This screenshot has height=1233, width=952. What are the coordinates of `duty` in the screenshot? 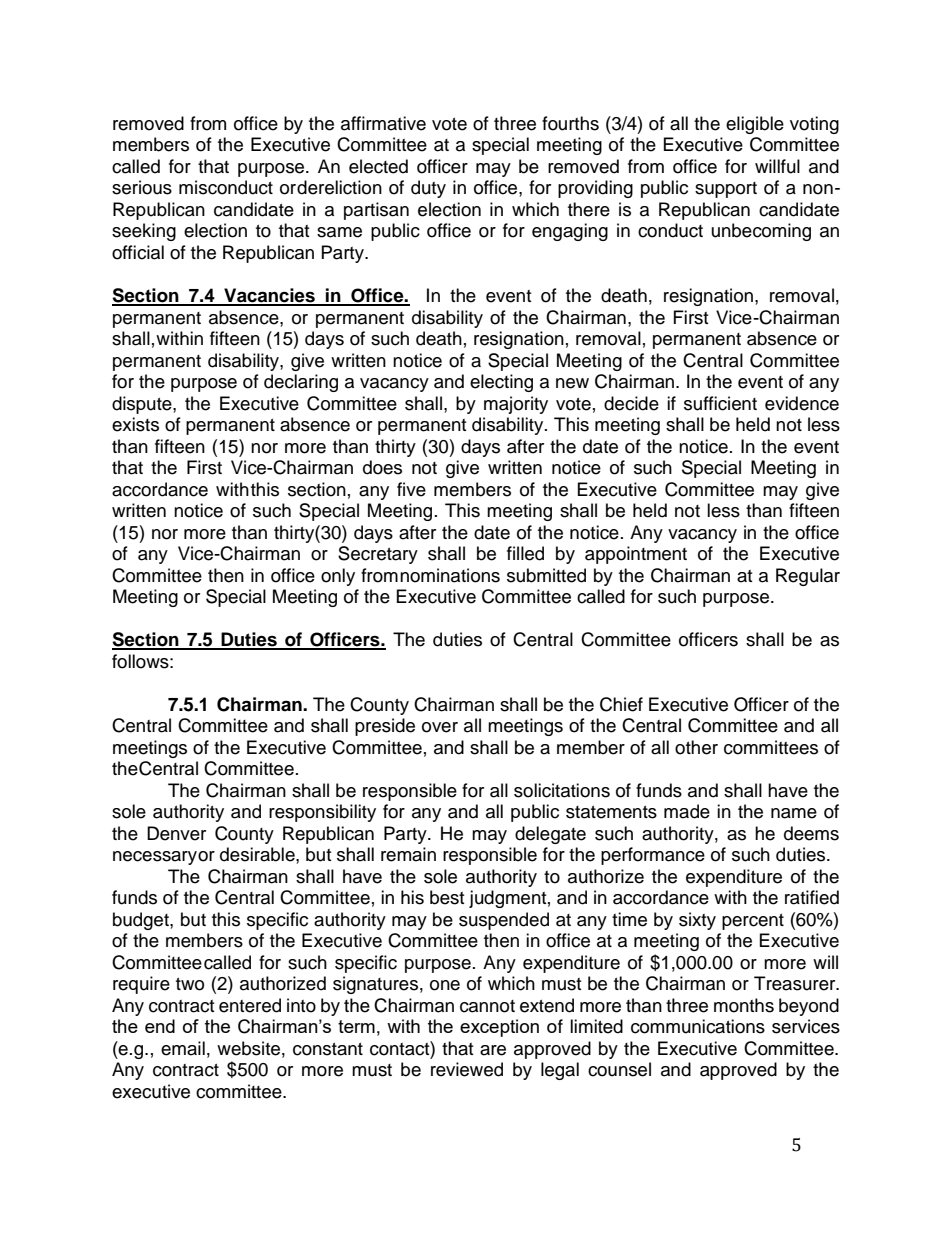 It's located at (428, 189).
